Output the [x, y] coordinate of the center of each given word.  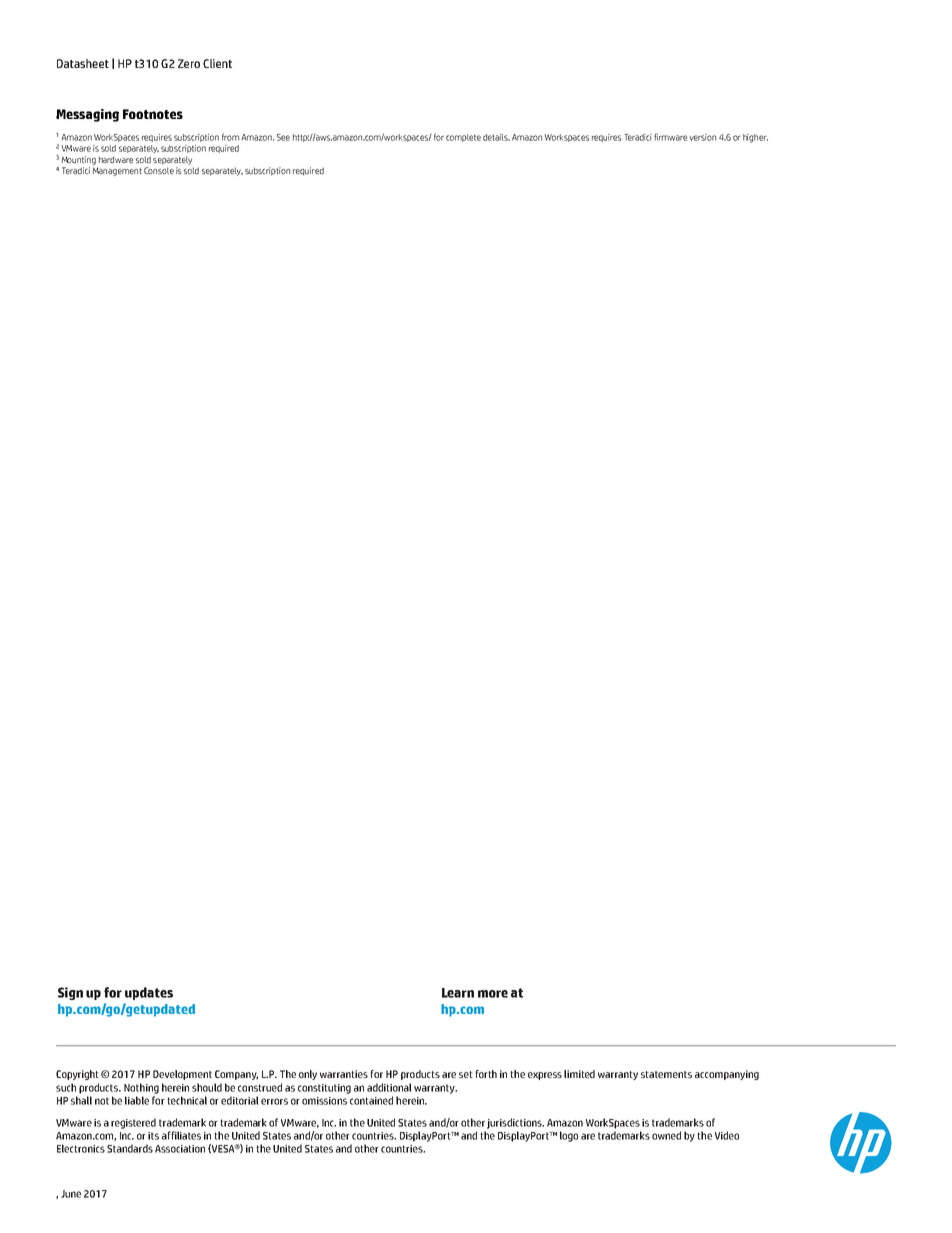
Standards [130, 1148]
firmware [670, 137]
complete [463, 138]
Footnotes [153, 114]
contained [371, 1100]
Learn [458, 993]
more [493, 994]
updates [149, 993]
